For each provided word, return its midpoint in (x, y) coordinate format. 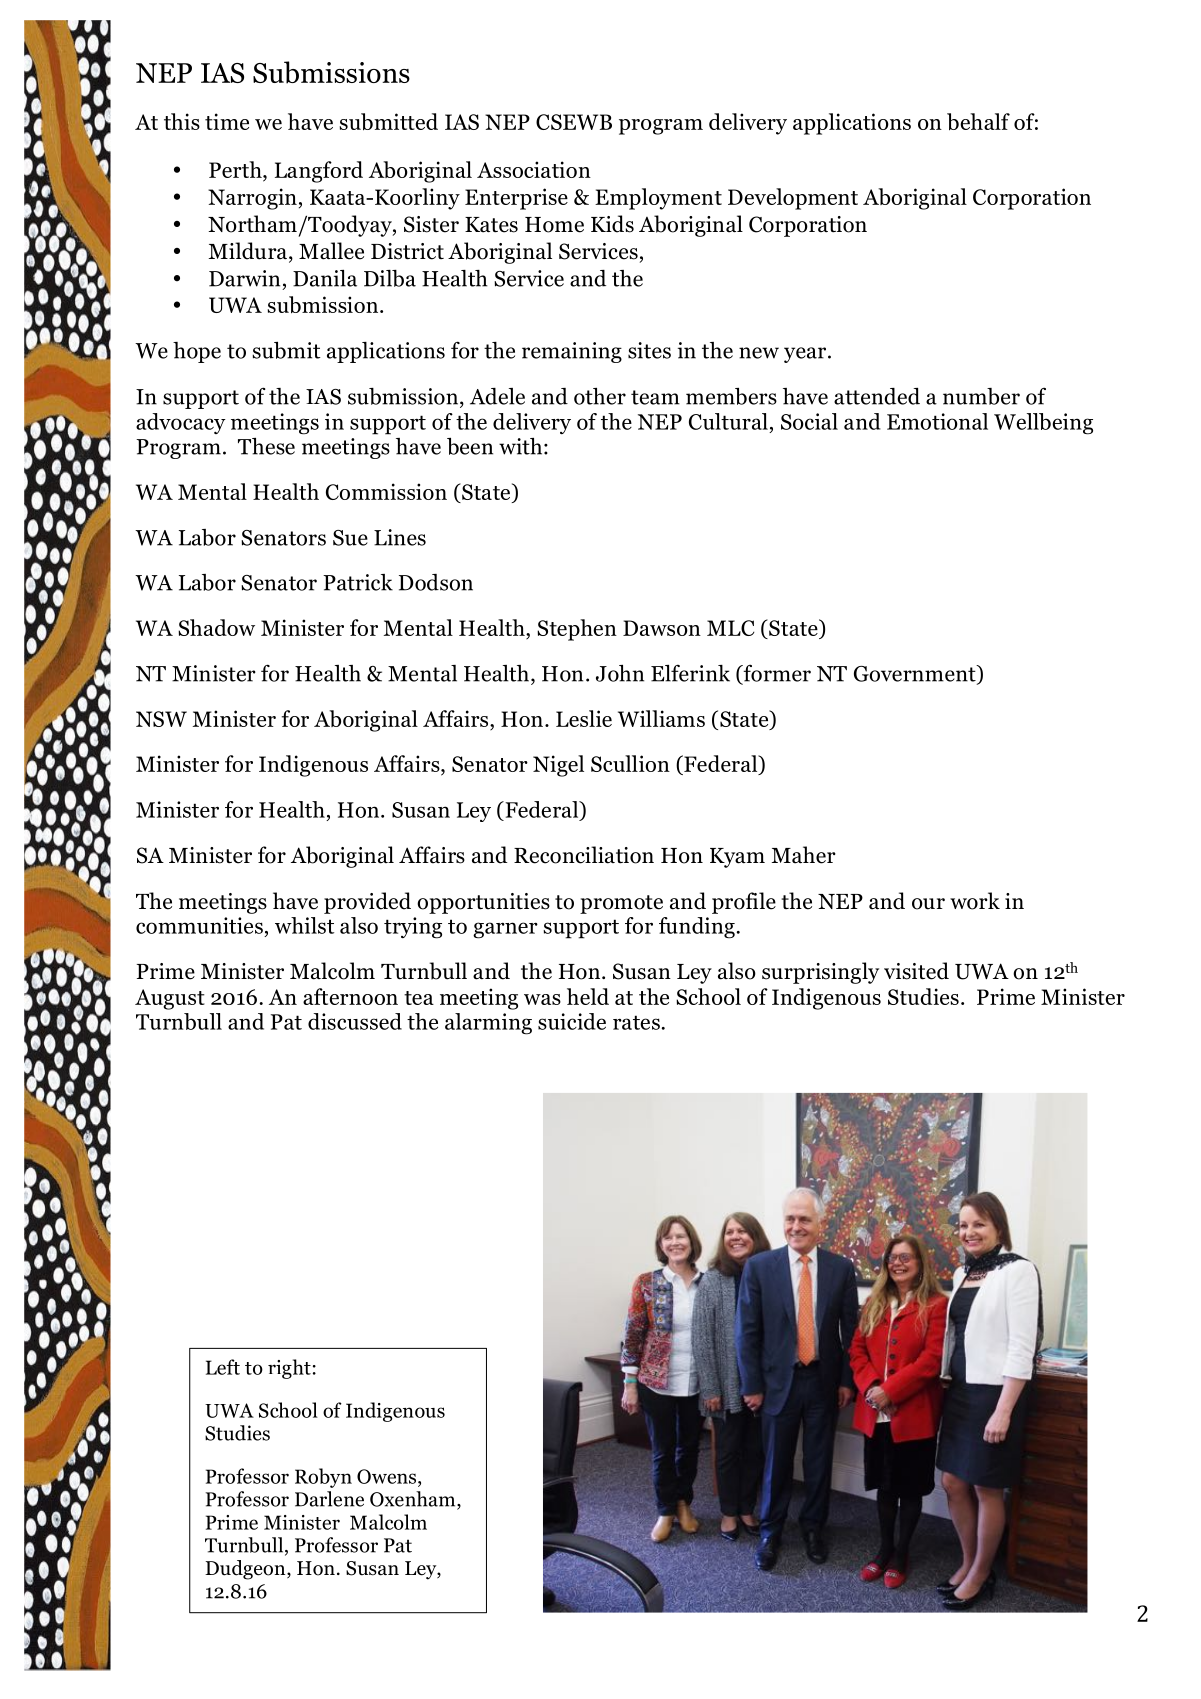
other (600, 396)
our (928, 904)
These (266, 446)
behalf (978, 122)
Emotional (937, 421)
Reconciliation (584, 855)
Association (534, 169)
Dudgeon (246, 1570)
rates (636, 1022)
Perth (236, 169)
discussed (355, 1021)
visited (916, 971)
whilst (304, 925)
